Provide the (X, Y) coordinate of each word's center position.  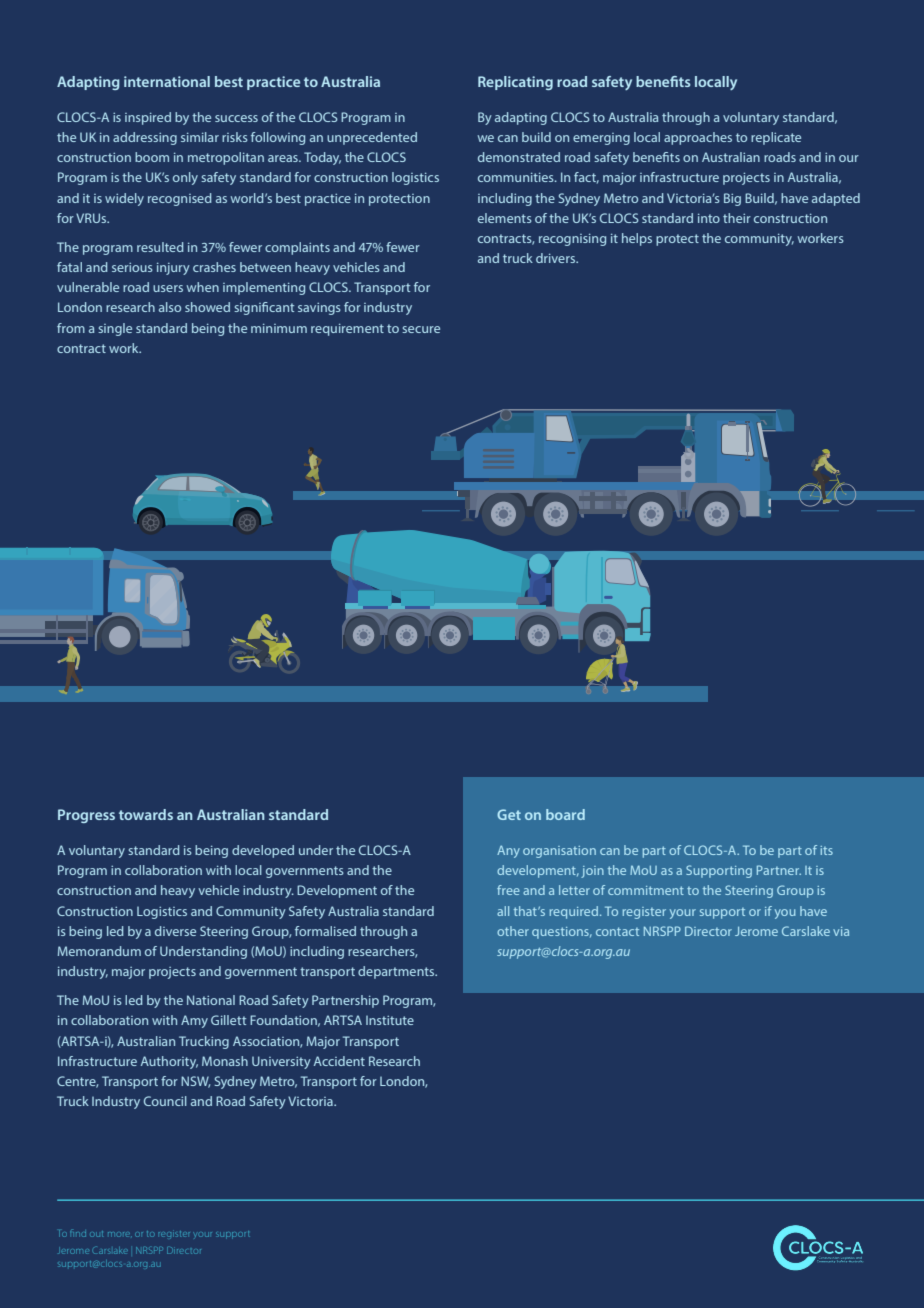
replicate (776, 138)
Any (508, 851)
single (115, 329)
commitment (646, 890)
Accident (339, 1061)
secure (421, 329)
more (120, 1234)
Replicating (515, 83)
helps (637, 239)
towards (146, 814)
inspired (148, 118)
